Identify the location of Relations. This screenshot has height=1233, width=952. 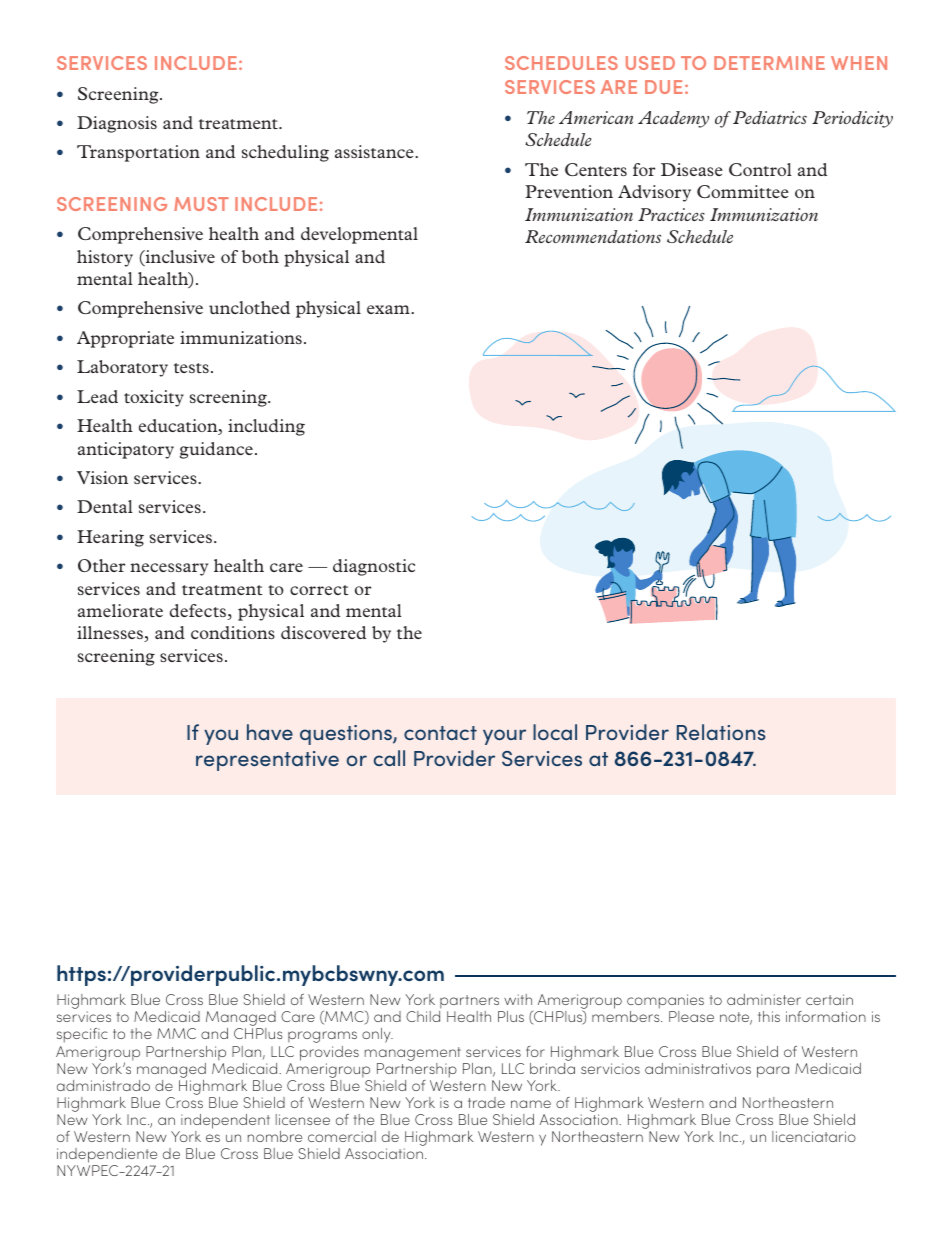
(721, 732).
